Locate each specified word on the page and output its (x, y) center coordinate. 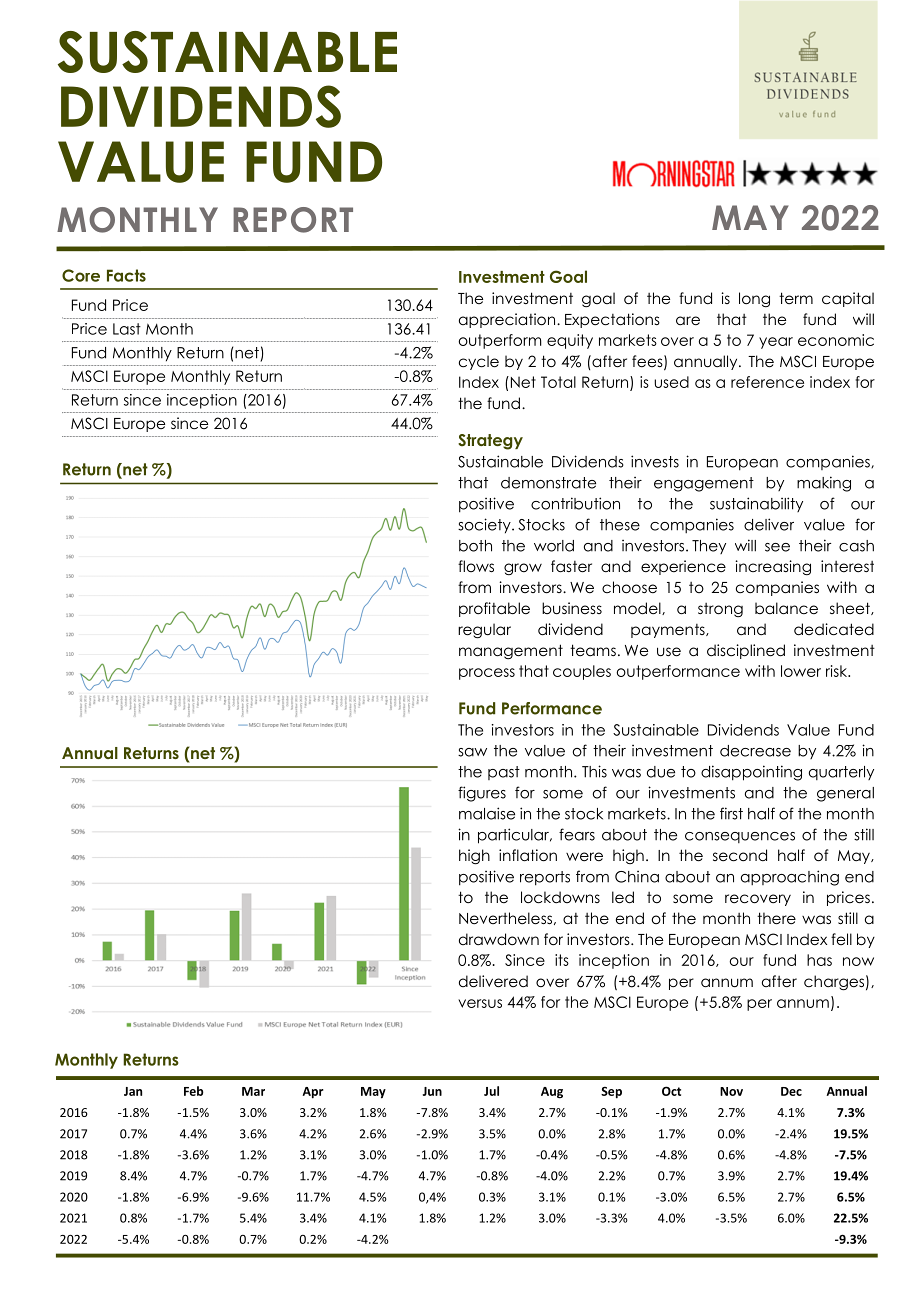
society (485, 525)
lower (801, 671)
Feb (194, 1091)
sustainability (756, 504)
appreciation (507, 320)
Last (127, 329)
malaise (487, 813)
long (754, 299)
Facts (126, 275)
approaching (790, 878)
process (487, 674)
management (511, 651)
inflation (528, 855)
